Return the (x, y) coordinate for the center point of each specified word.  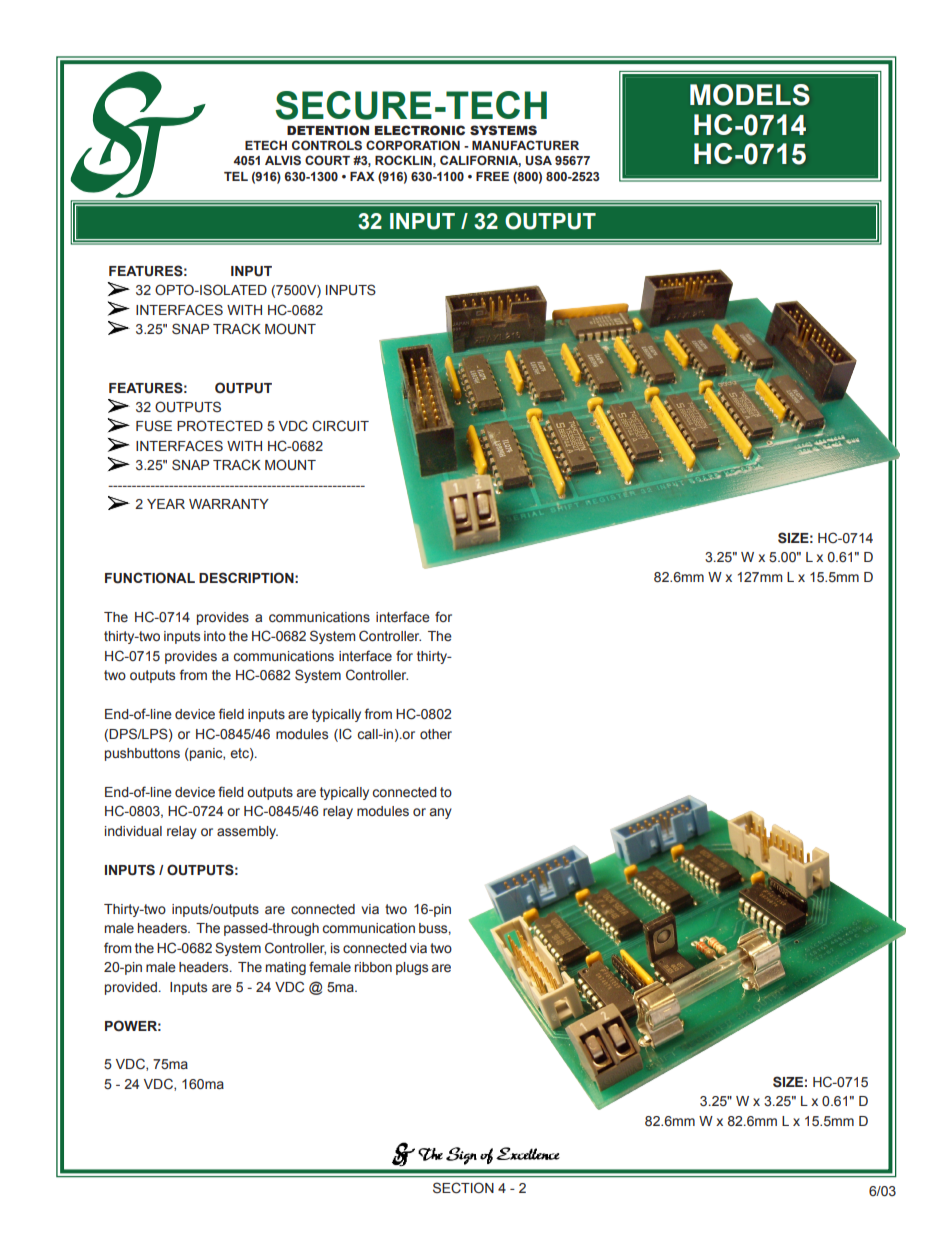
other (436, 734)
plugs (412, 968)
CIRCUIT (340, 426)
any (441, 813)
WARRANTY (229, 504)
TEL (236, 176)
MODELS (750, 95)
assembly (247, 832)
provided (131, 988)
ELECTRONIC (420, 130)
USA (539, 160)
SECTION (463, 1188)
